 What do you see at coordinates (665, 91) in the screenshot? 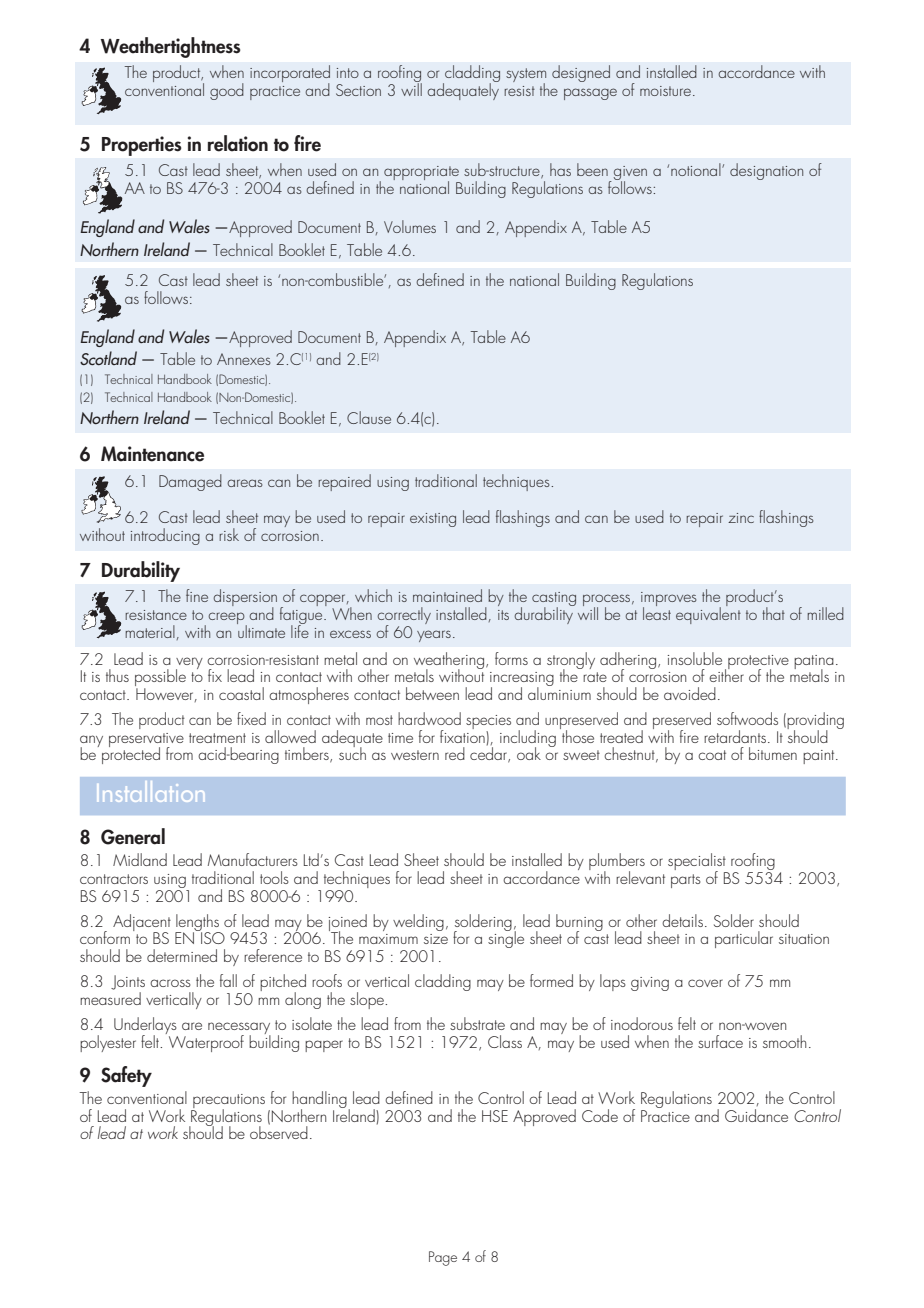
I see `moisture` at bounding box center [665, 91].
